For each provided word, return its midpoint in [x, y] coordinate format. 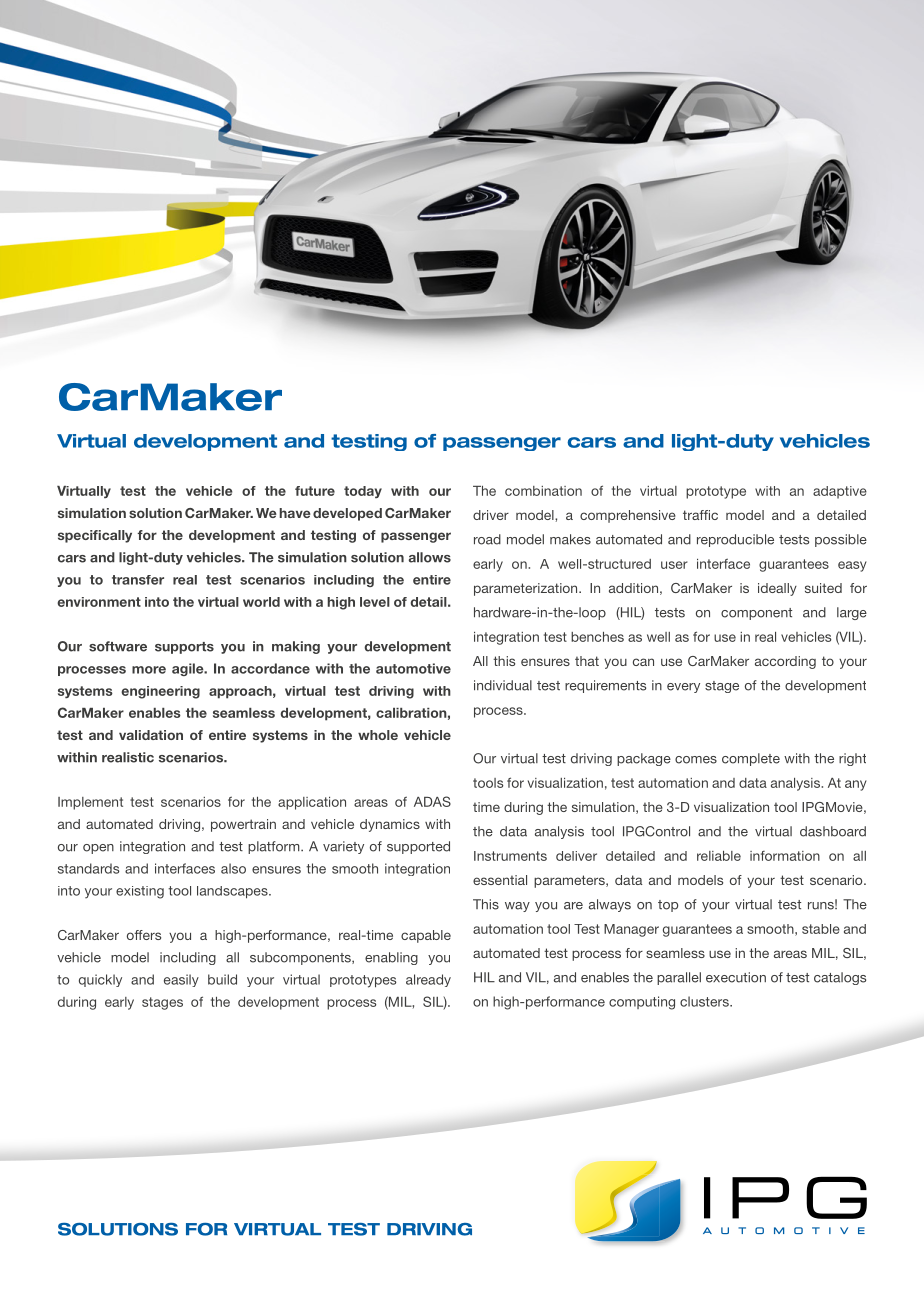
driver [491, 515]
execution [736, 977]
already [428, 980]
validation [151, 735]
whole [378, 735]
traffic [700, 515]
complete [751, 759]
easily [181, 980]
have [295, 513]
